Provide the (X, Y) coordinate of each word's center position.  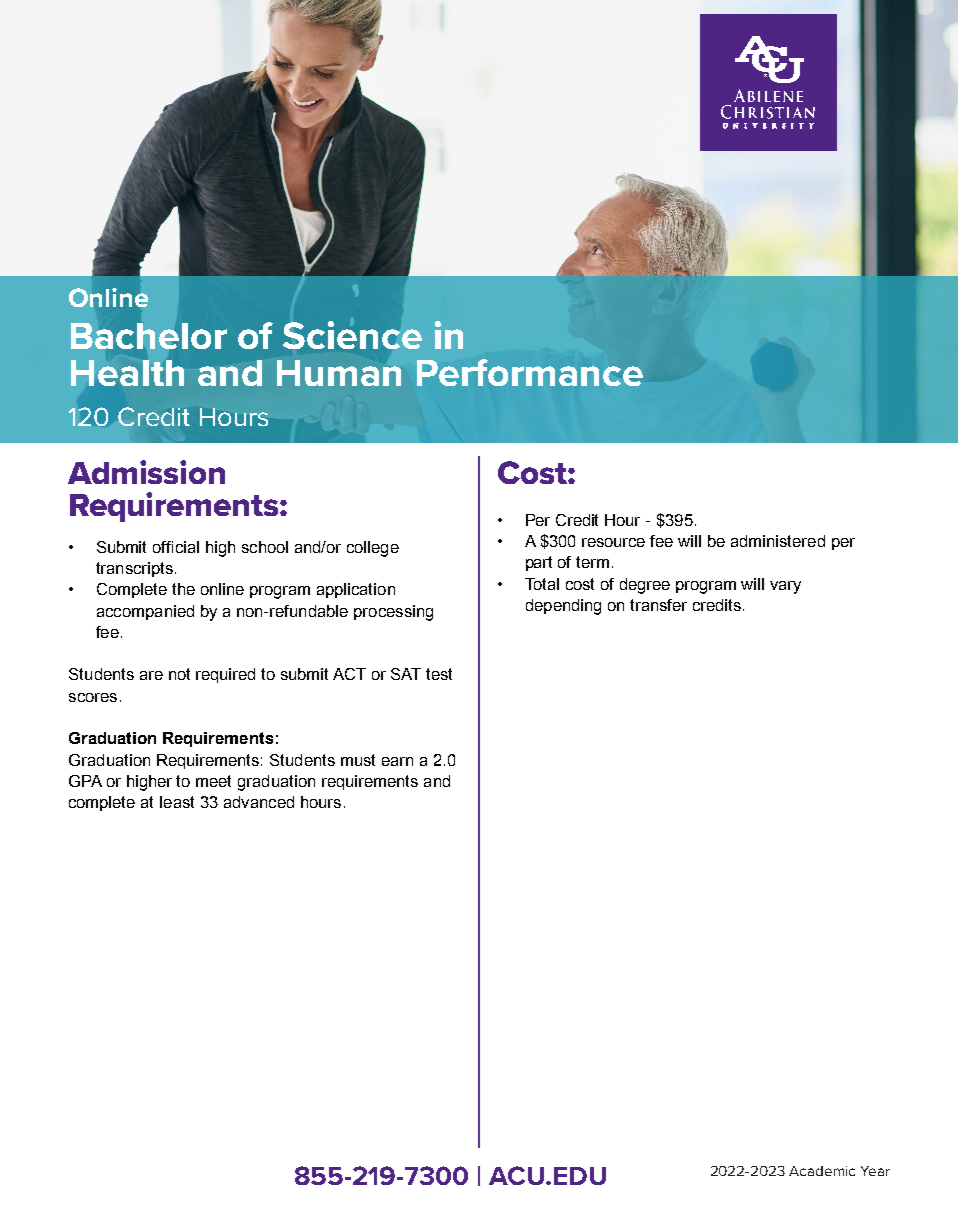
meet (213, 781)
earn (397, 761)
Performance (530, 372)
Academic (822, 1171)
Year (875, 1171)
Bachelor (149, 336)
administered (778, 541)
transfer (658, 605)
